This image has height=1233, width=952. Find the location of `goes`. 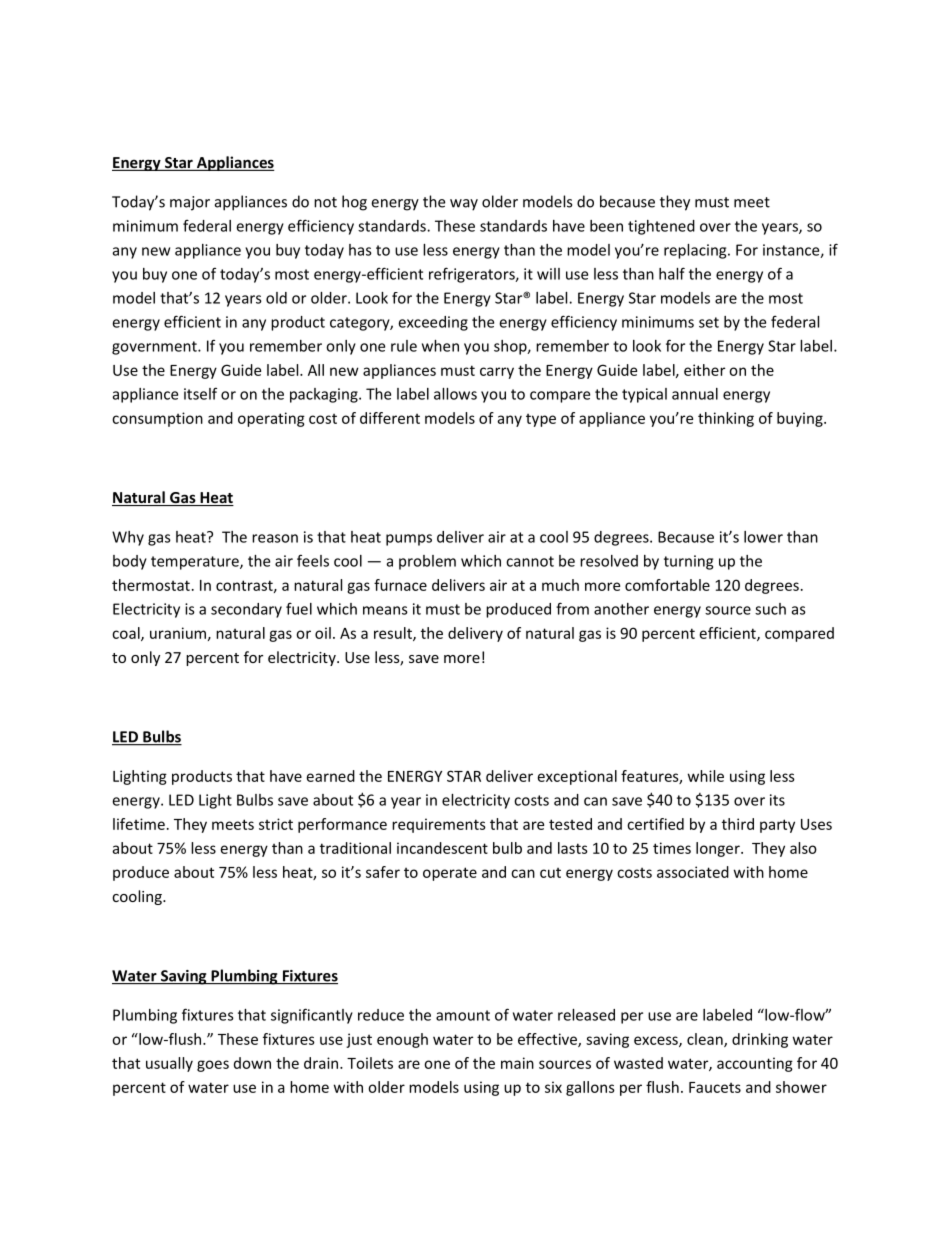

goes is located at coordinates (213, 1066).
